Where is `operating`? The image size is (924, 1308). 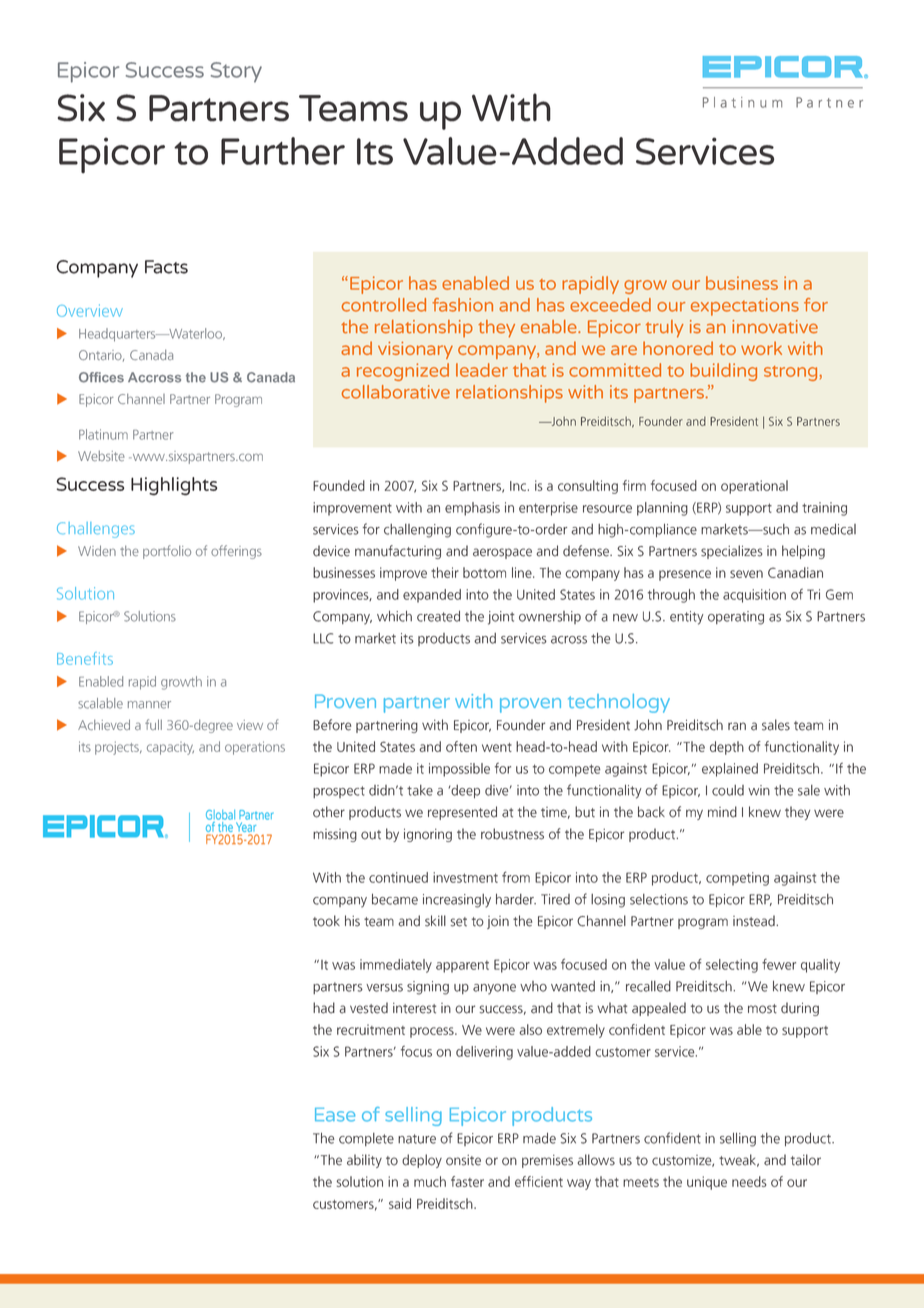 operating is located at coordinates (736, 618).
